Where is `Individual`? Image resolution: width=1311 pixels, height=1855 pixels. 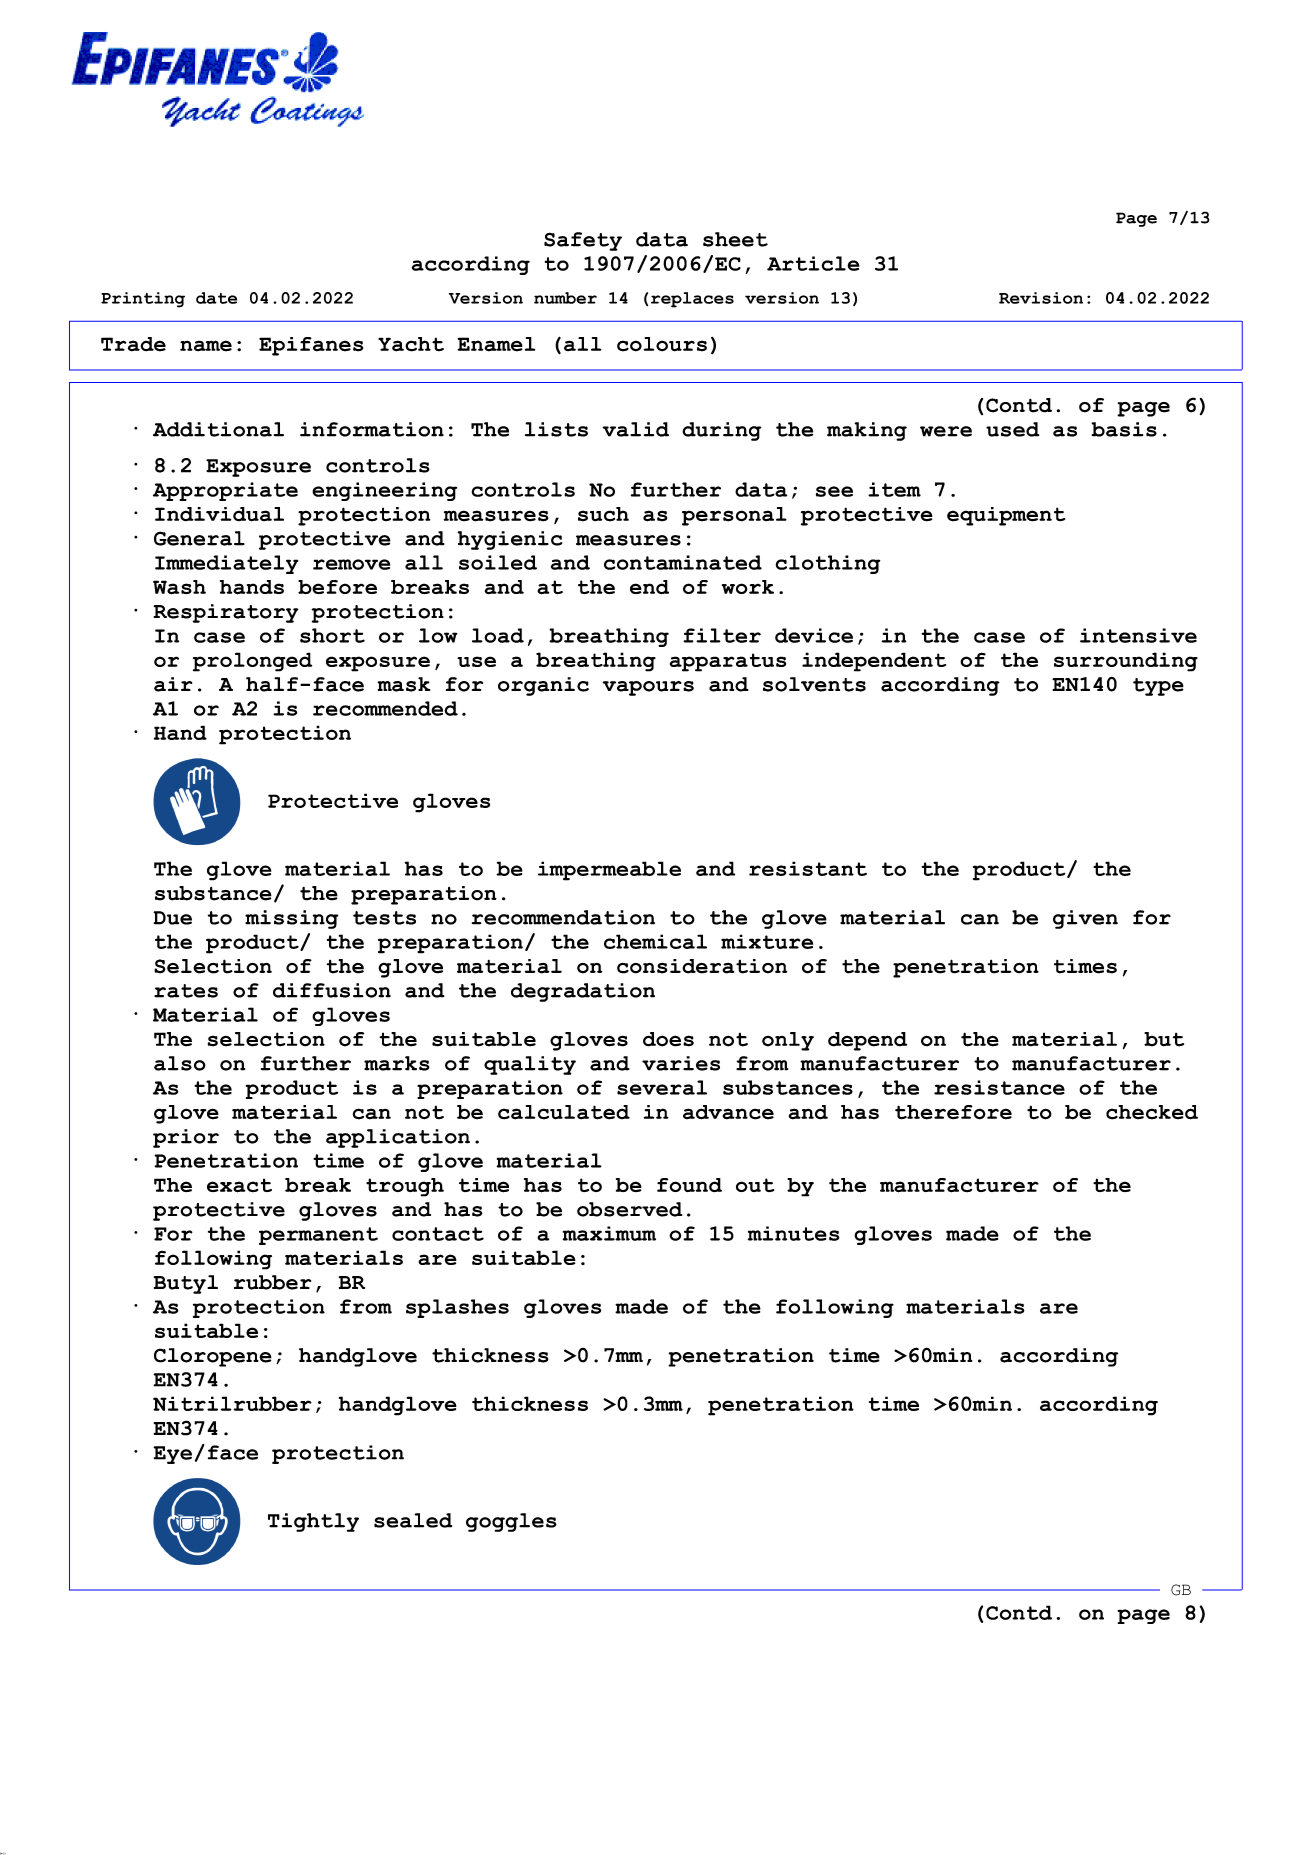 Individual is located at coordinates (219, 514).
